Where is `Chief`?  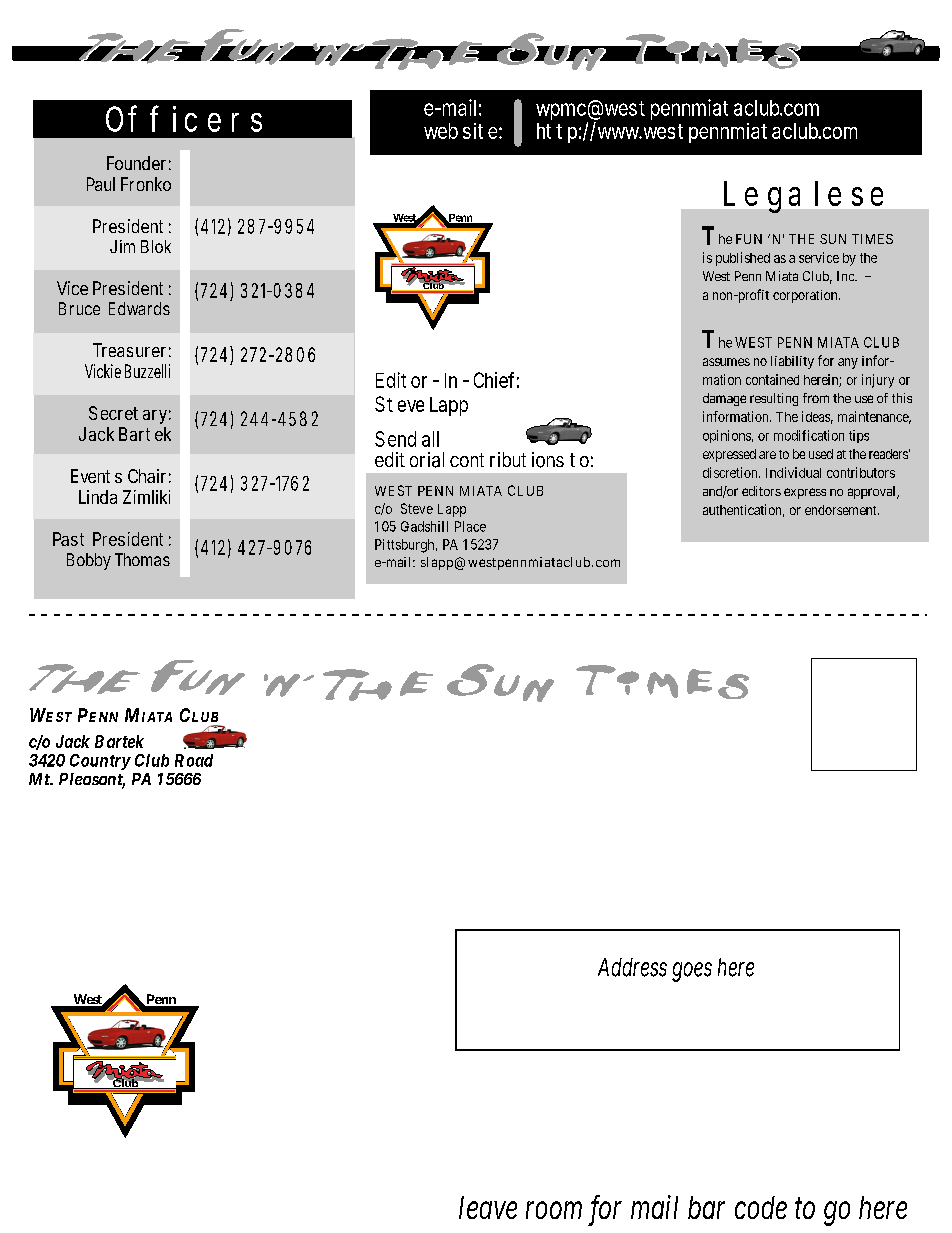
Chief is located at coordinates (496, 380).
